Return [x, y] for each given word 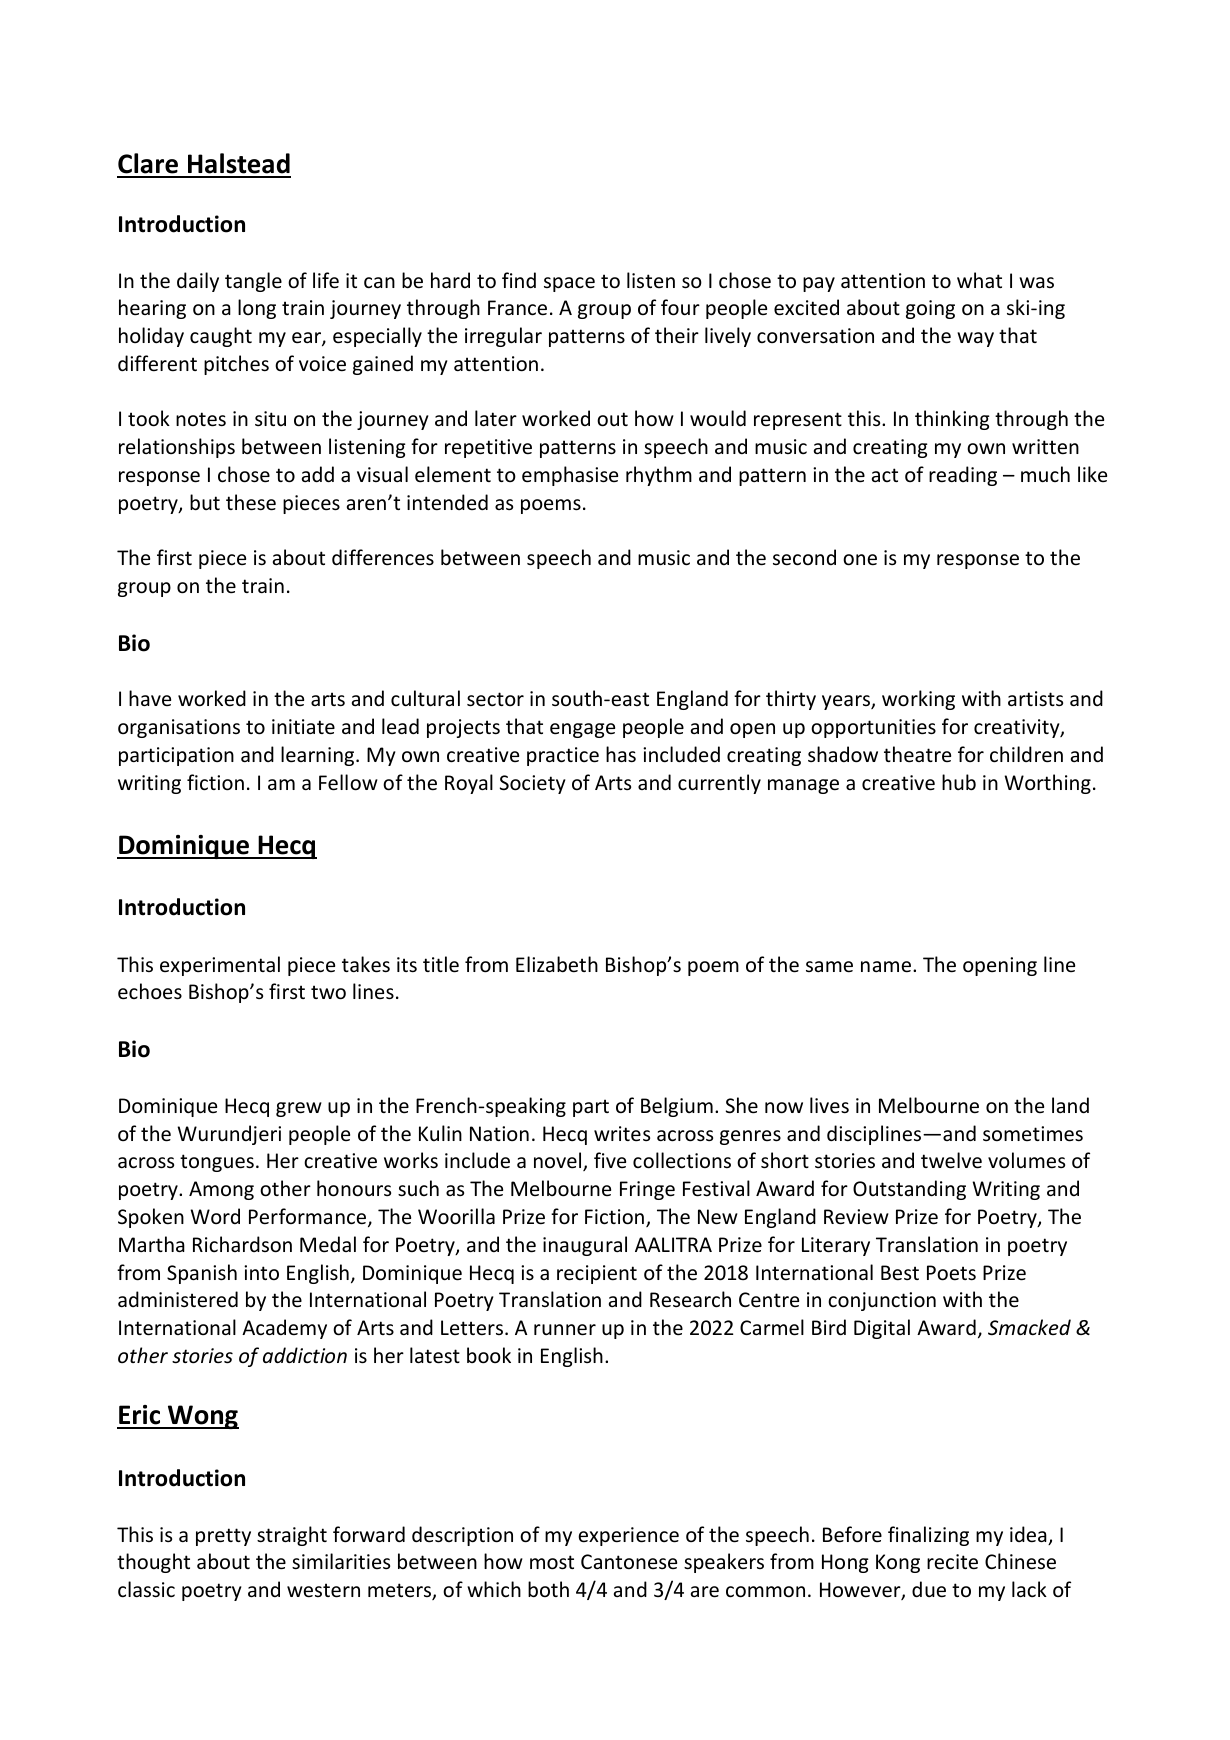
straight [292, 1536]
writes [622, 1134]
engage [582, 730]
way [975, 339]
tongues [217, 1163]
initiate [303, 727]
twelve [951, 1160]
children [1026, 754]
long [257, 309]
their [677, 335]
